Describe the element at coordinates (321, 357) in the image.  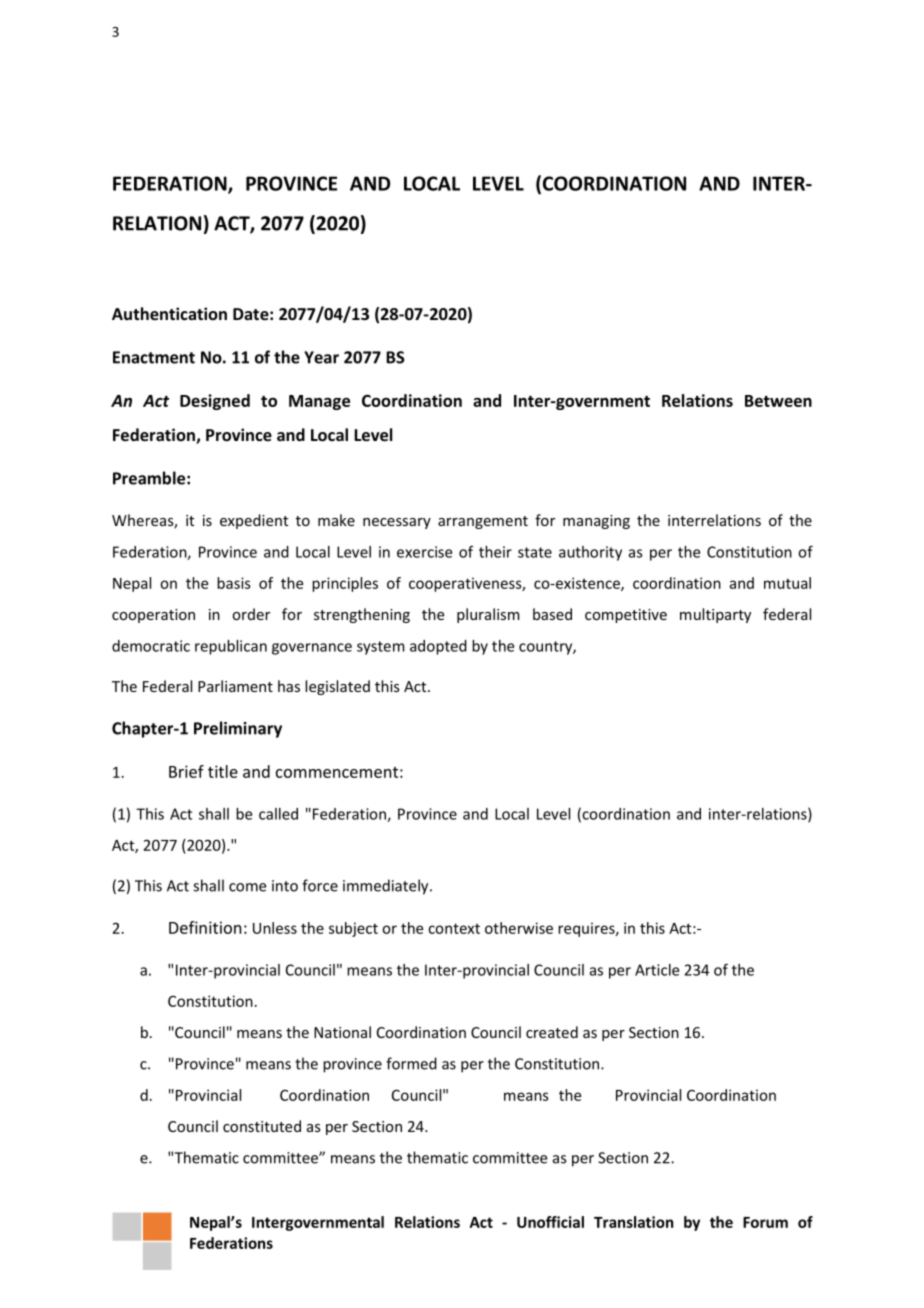
I see `Year` at that location.
